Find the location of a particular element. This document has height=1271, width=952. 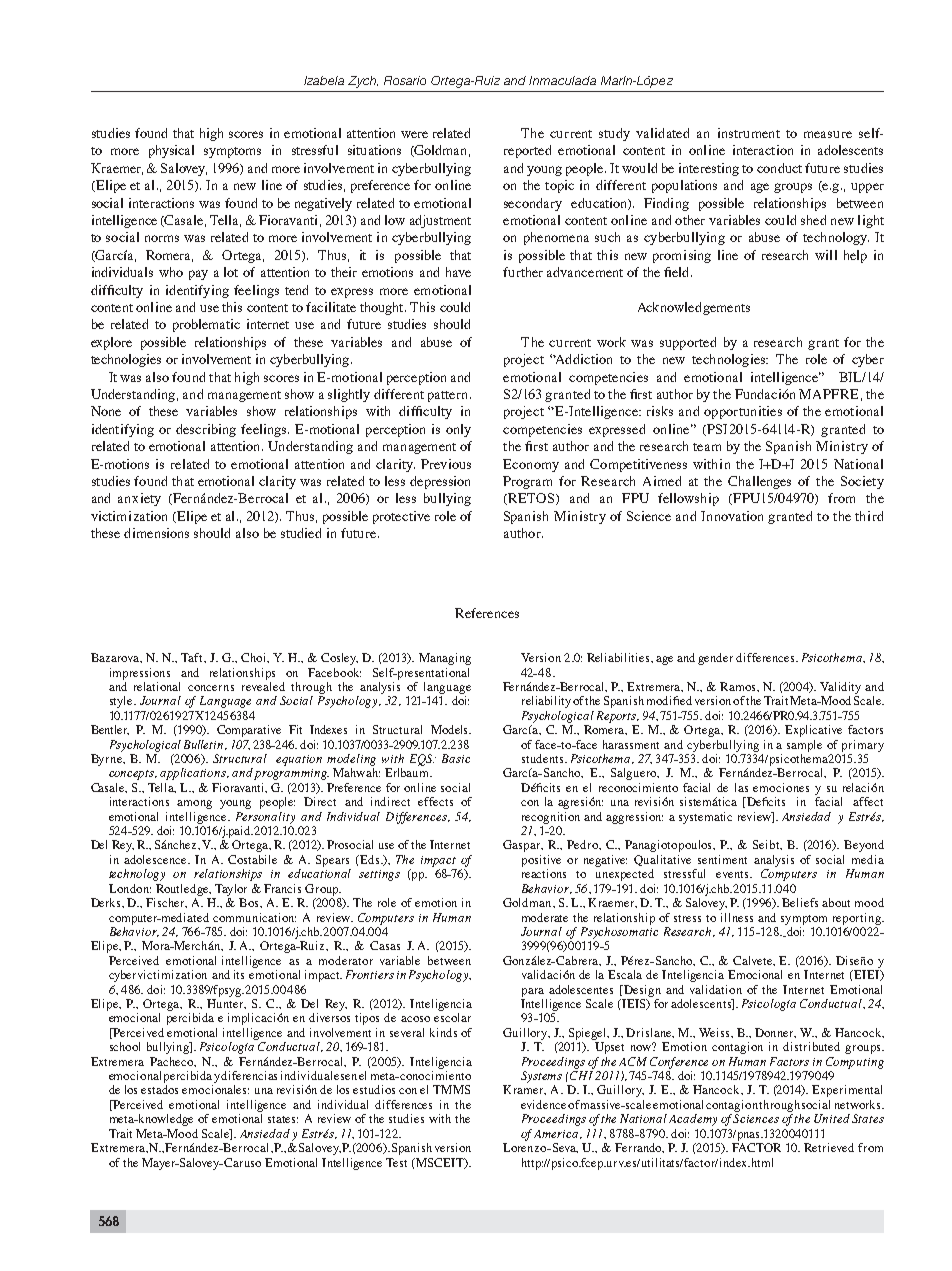

pattern is located at coordinates (447, 396).
